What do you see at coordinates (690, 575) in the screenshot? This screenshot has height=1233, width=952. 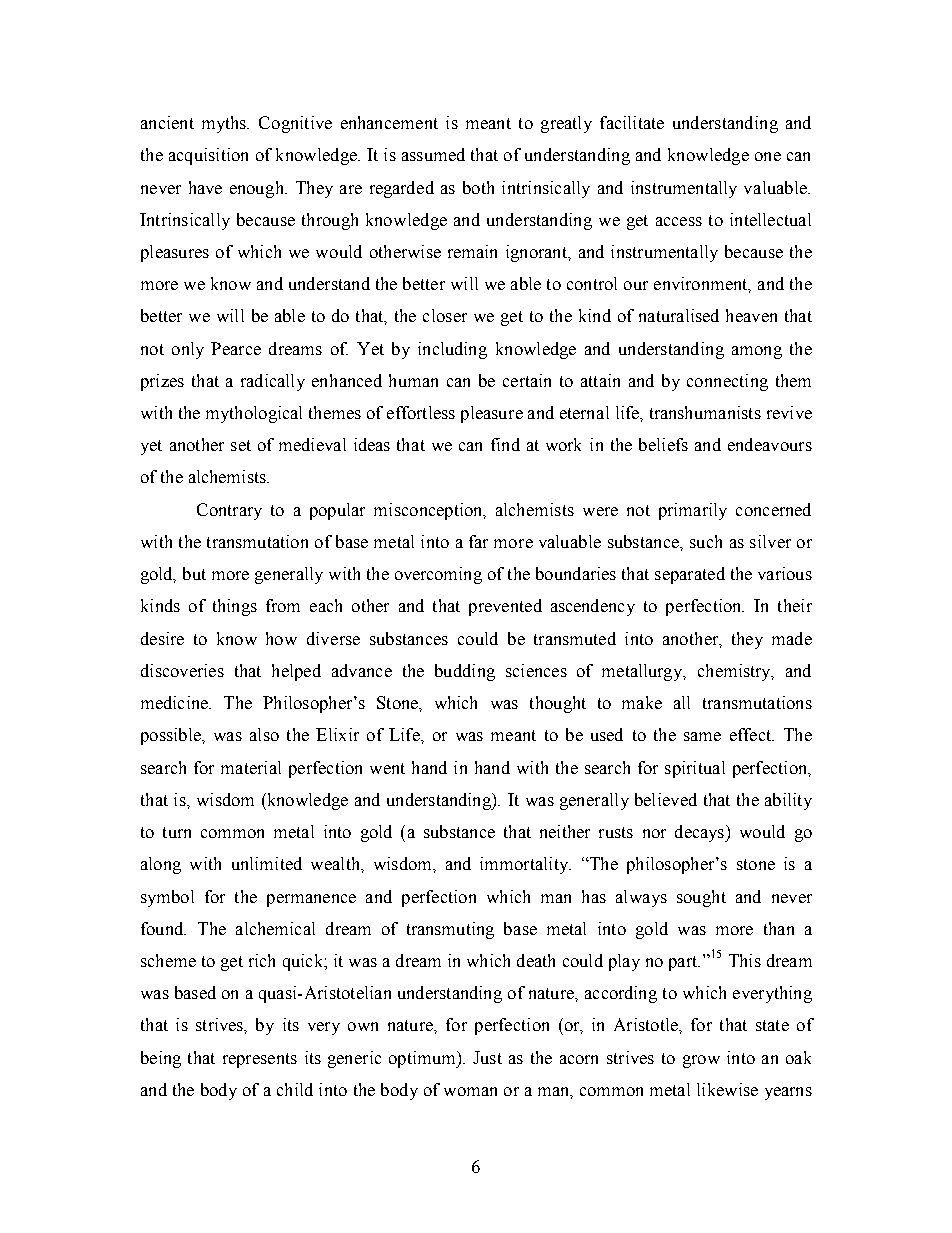 I see `separated` at bounding box center [690, 575].
